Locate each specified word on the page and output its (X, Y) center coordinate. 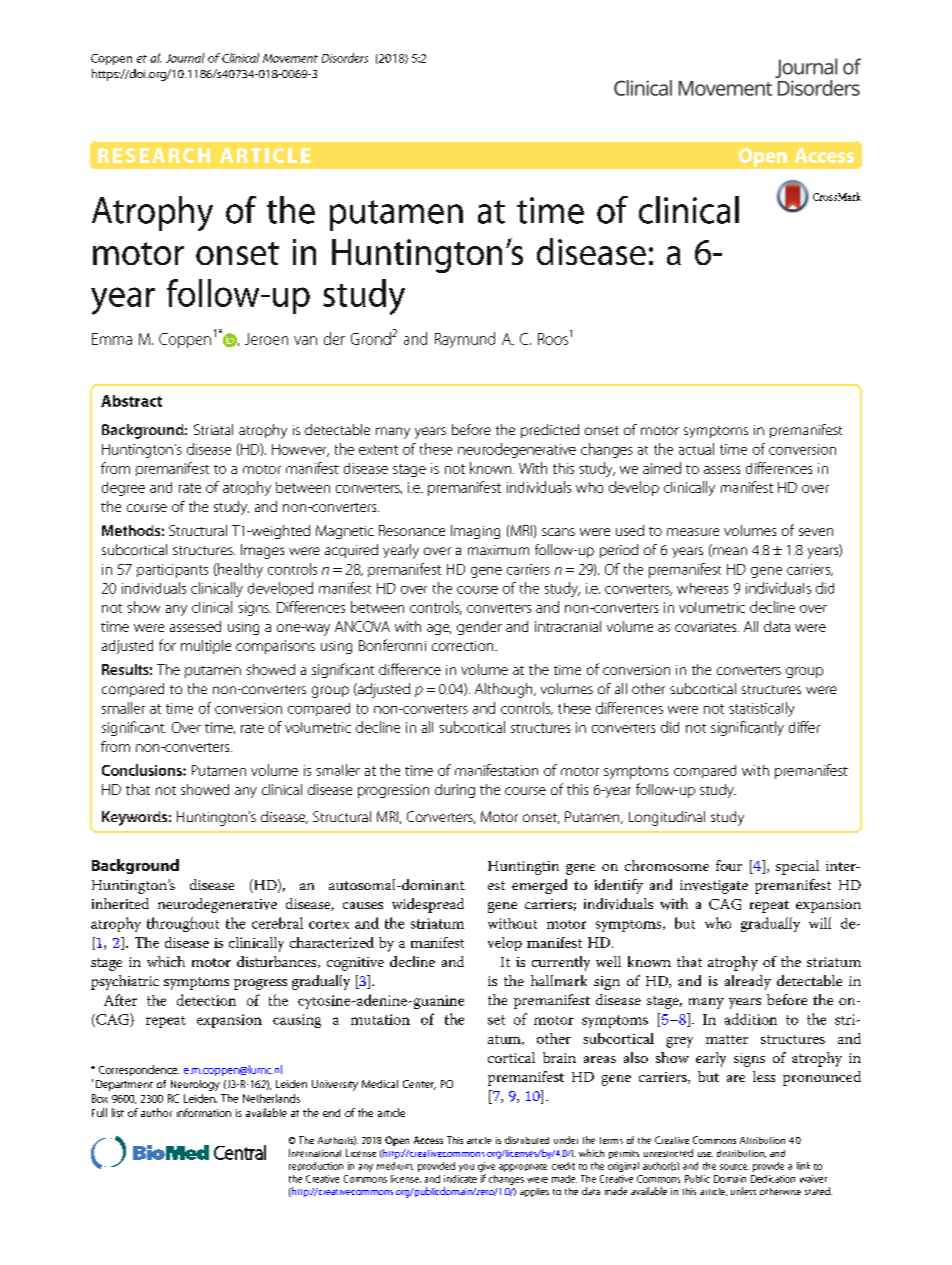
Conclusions (143, 770)
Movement (290, 58)
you (466, 1168)
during (455, 791)
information (204, 1112)
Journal (185, 58)
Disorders (345, 58)
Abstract (131, 401)
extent (378, 450)
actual (696, 449)
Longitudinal (667, 818)
